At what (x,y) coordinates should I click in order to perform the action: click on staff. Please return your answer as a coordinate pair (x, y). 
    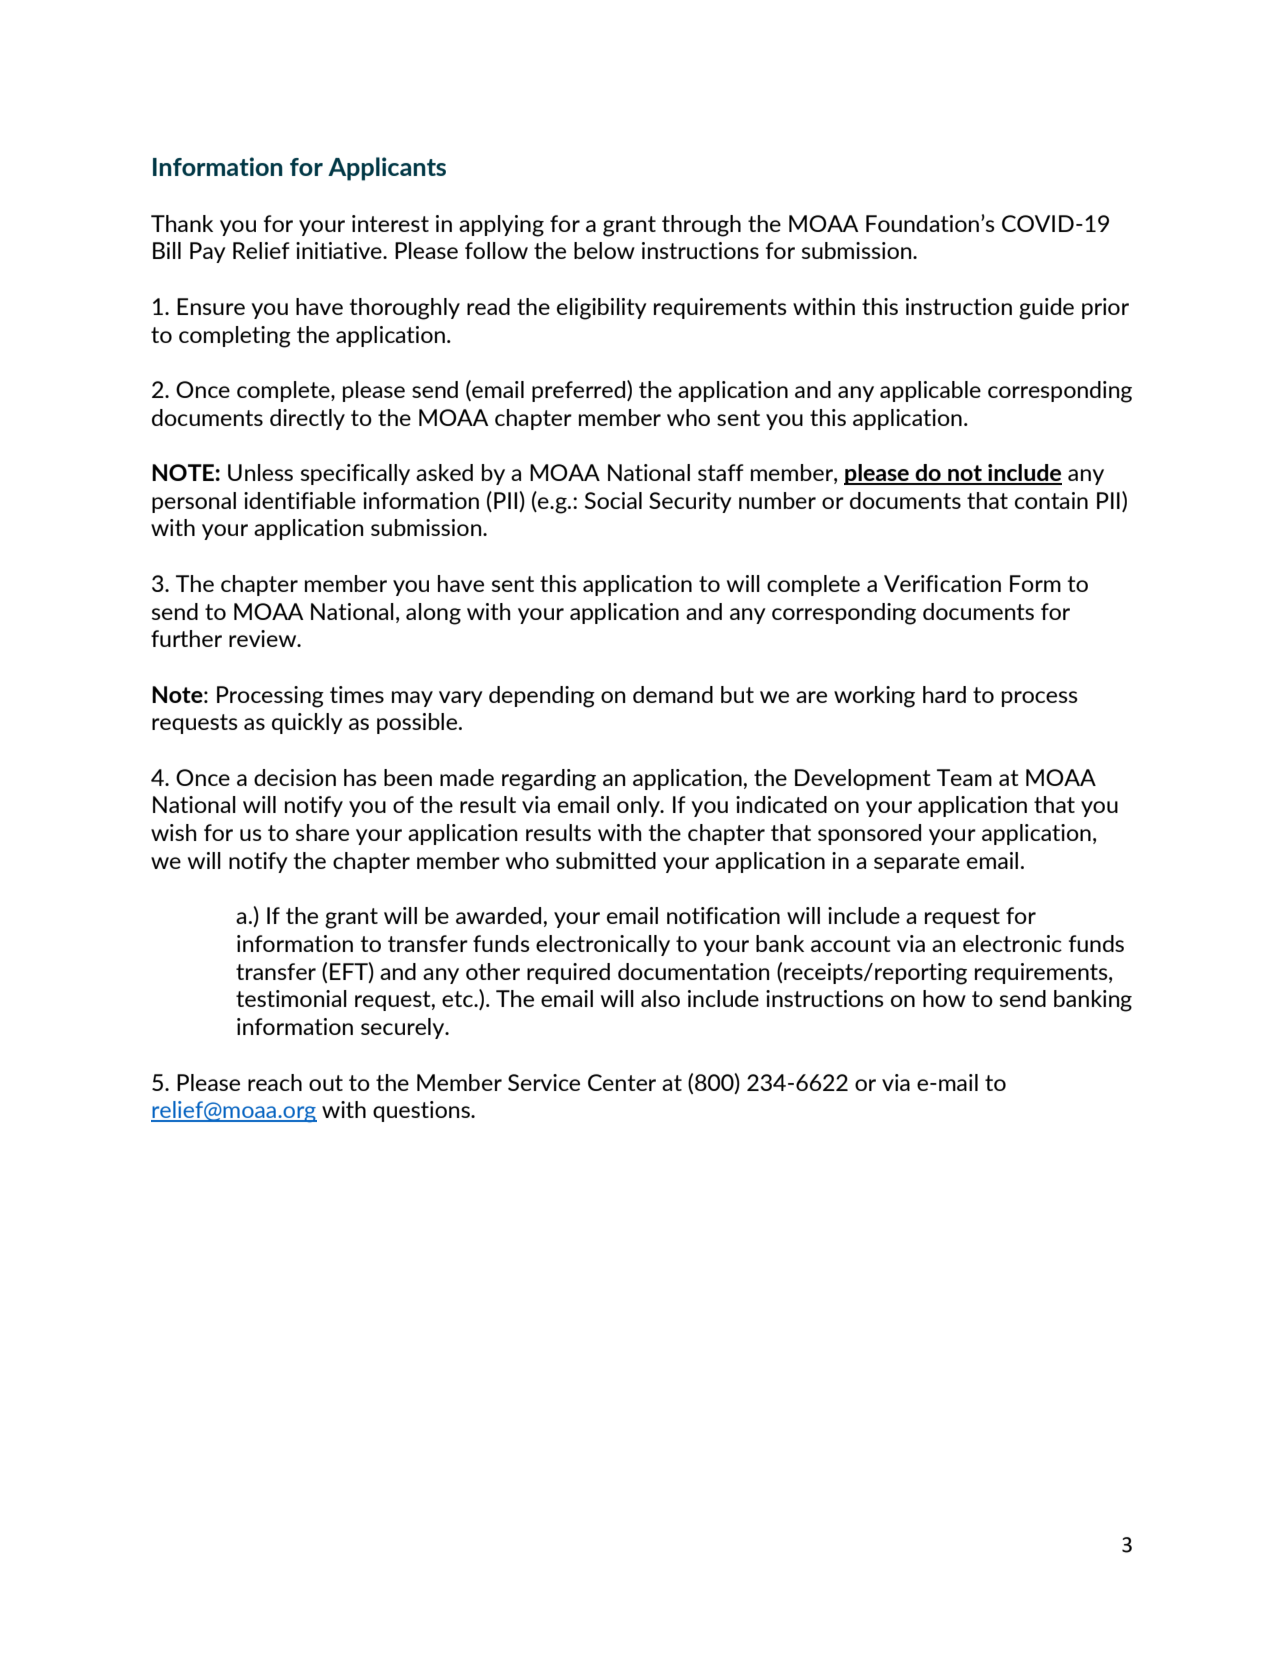
    Looking at the image, I should click on (721, 472).
